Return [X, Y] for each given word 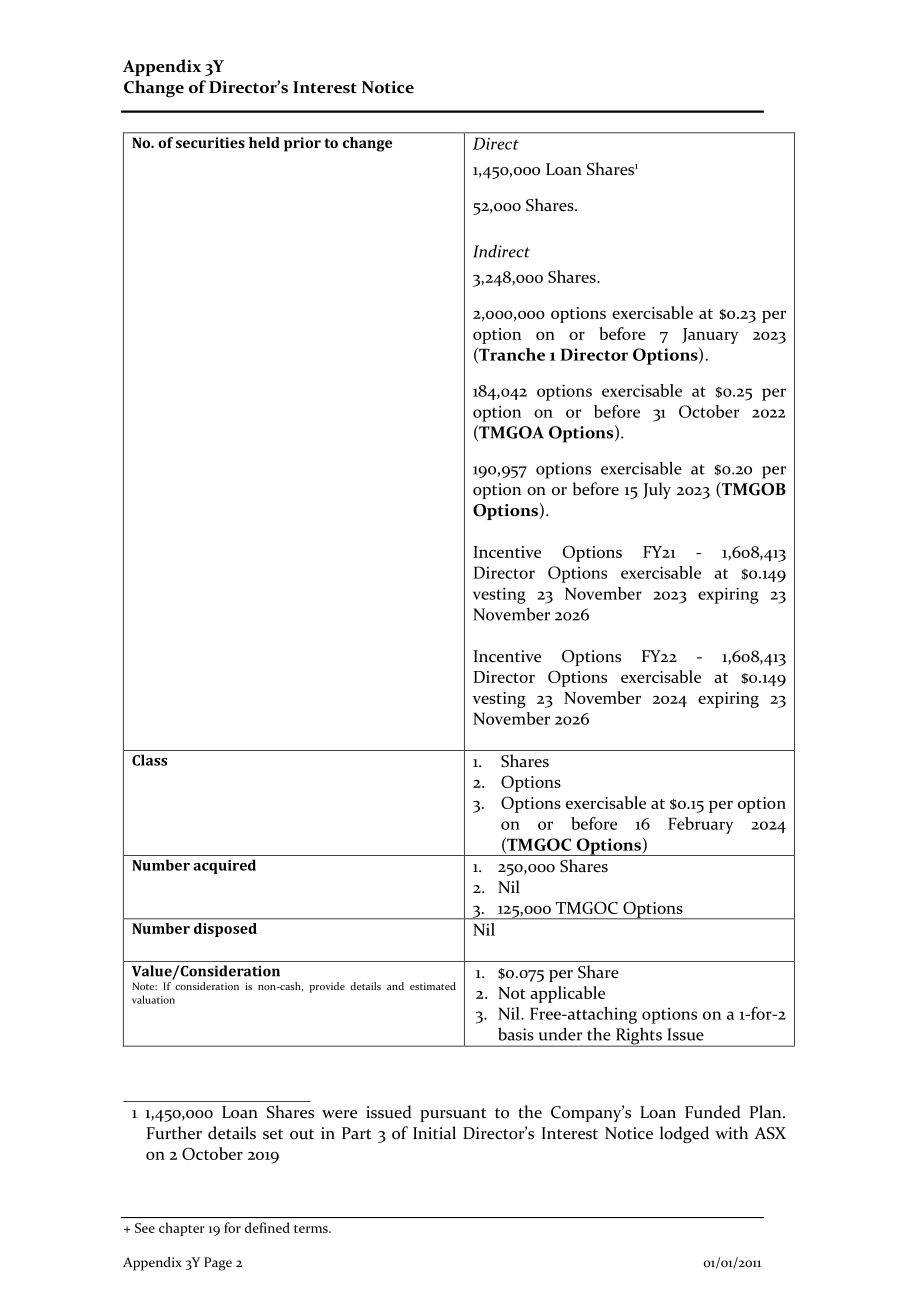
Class [149, 760]
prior [302, 144]
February [700, 825]
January [710, 336]
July [657, 490]
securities [210, 142]
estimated [433, 986]
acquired [224, 866]
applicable [567, 994]
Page [218, 1264]
